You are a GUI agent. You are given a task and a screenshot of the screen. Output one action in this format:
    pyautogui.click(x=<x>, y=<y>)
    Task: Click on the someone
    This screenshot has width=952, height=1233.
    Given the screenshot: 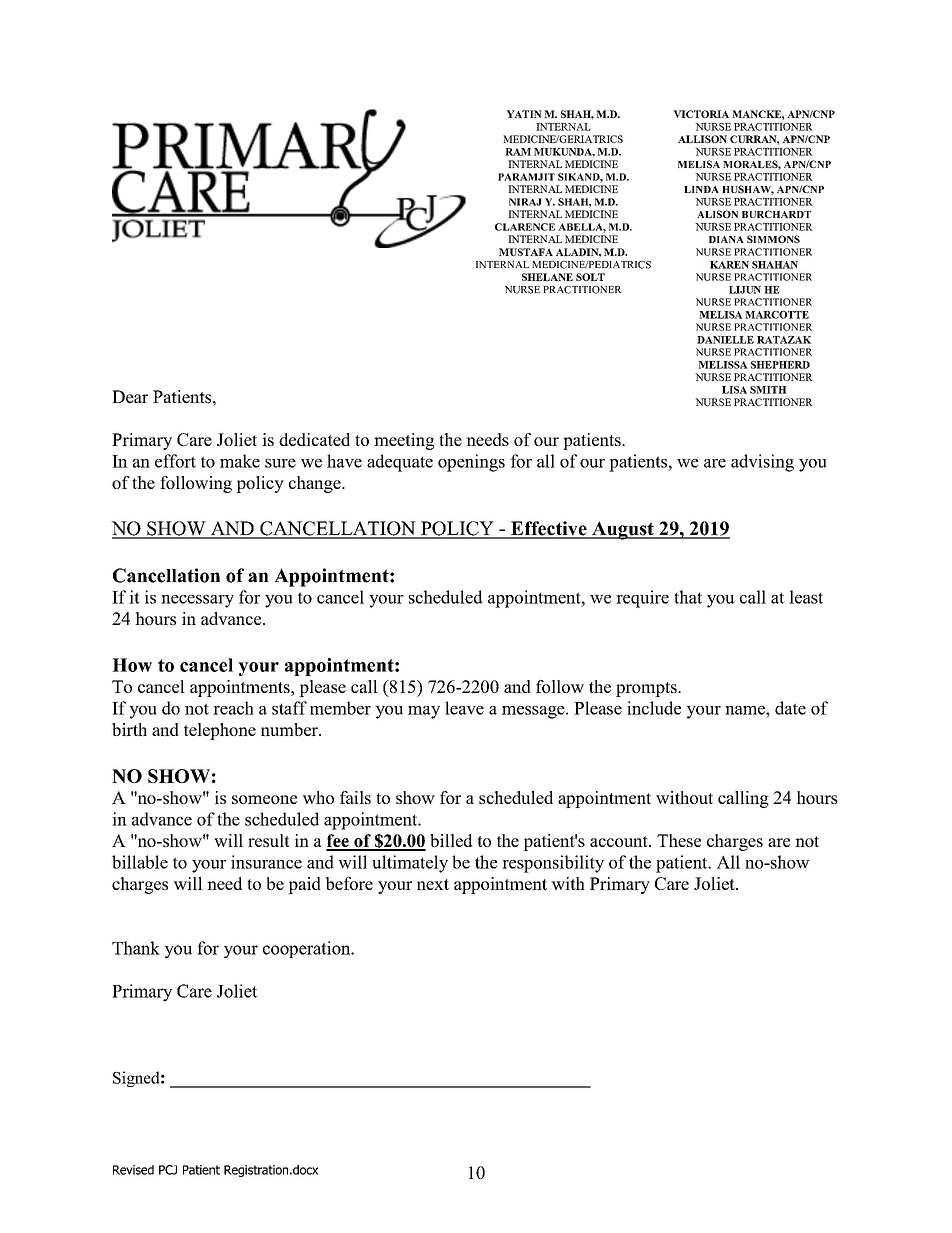 What is the action you would take?
    pyautogui.click(x=264, y=799)
